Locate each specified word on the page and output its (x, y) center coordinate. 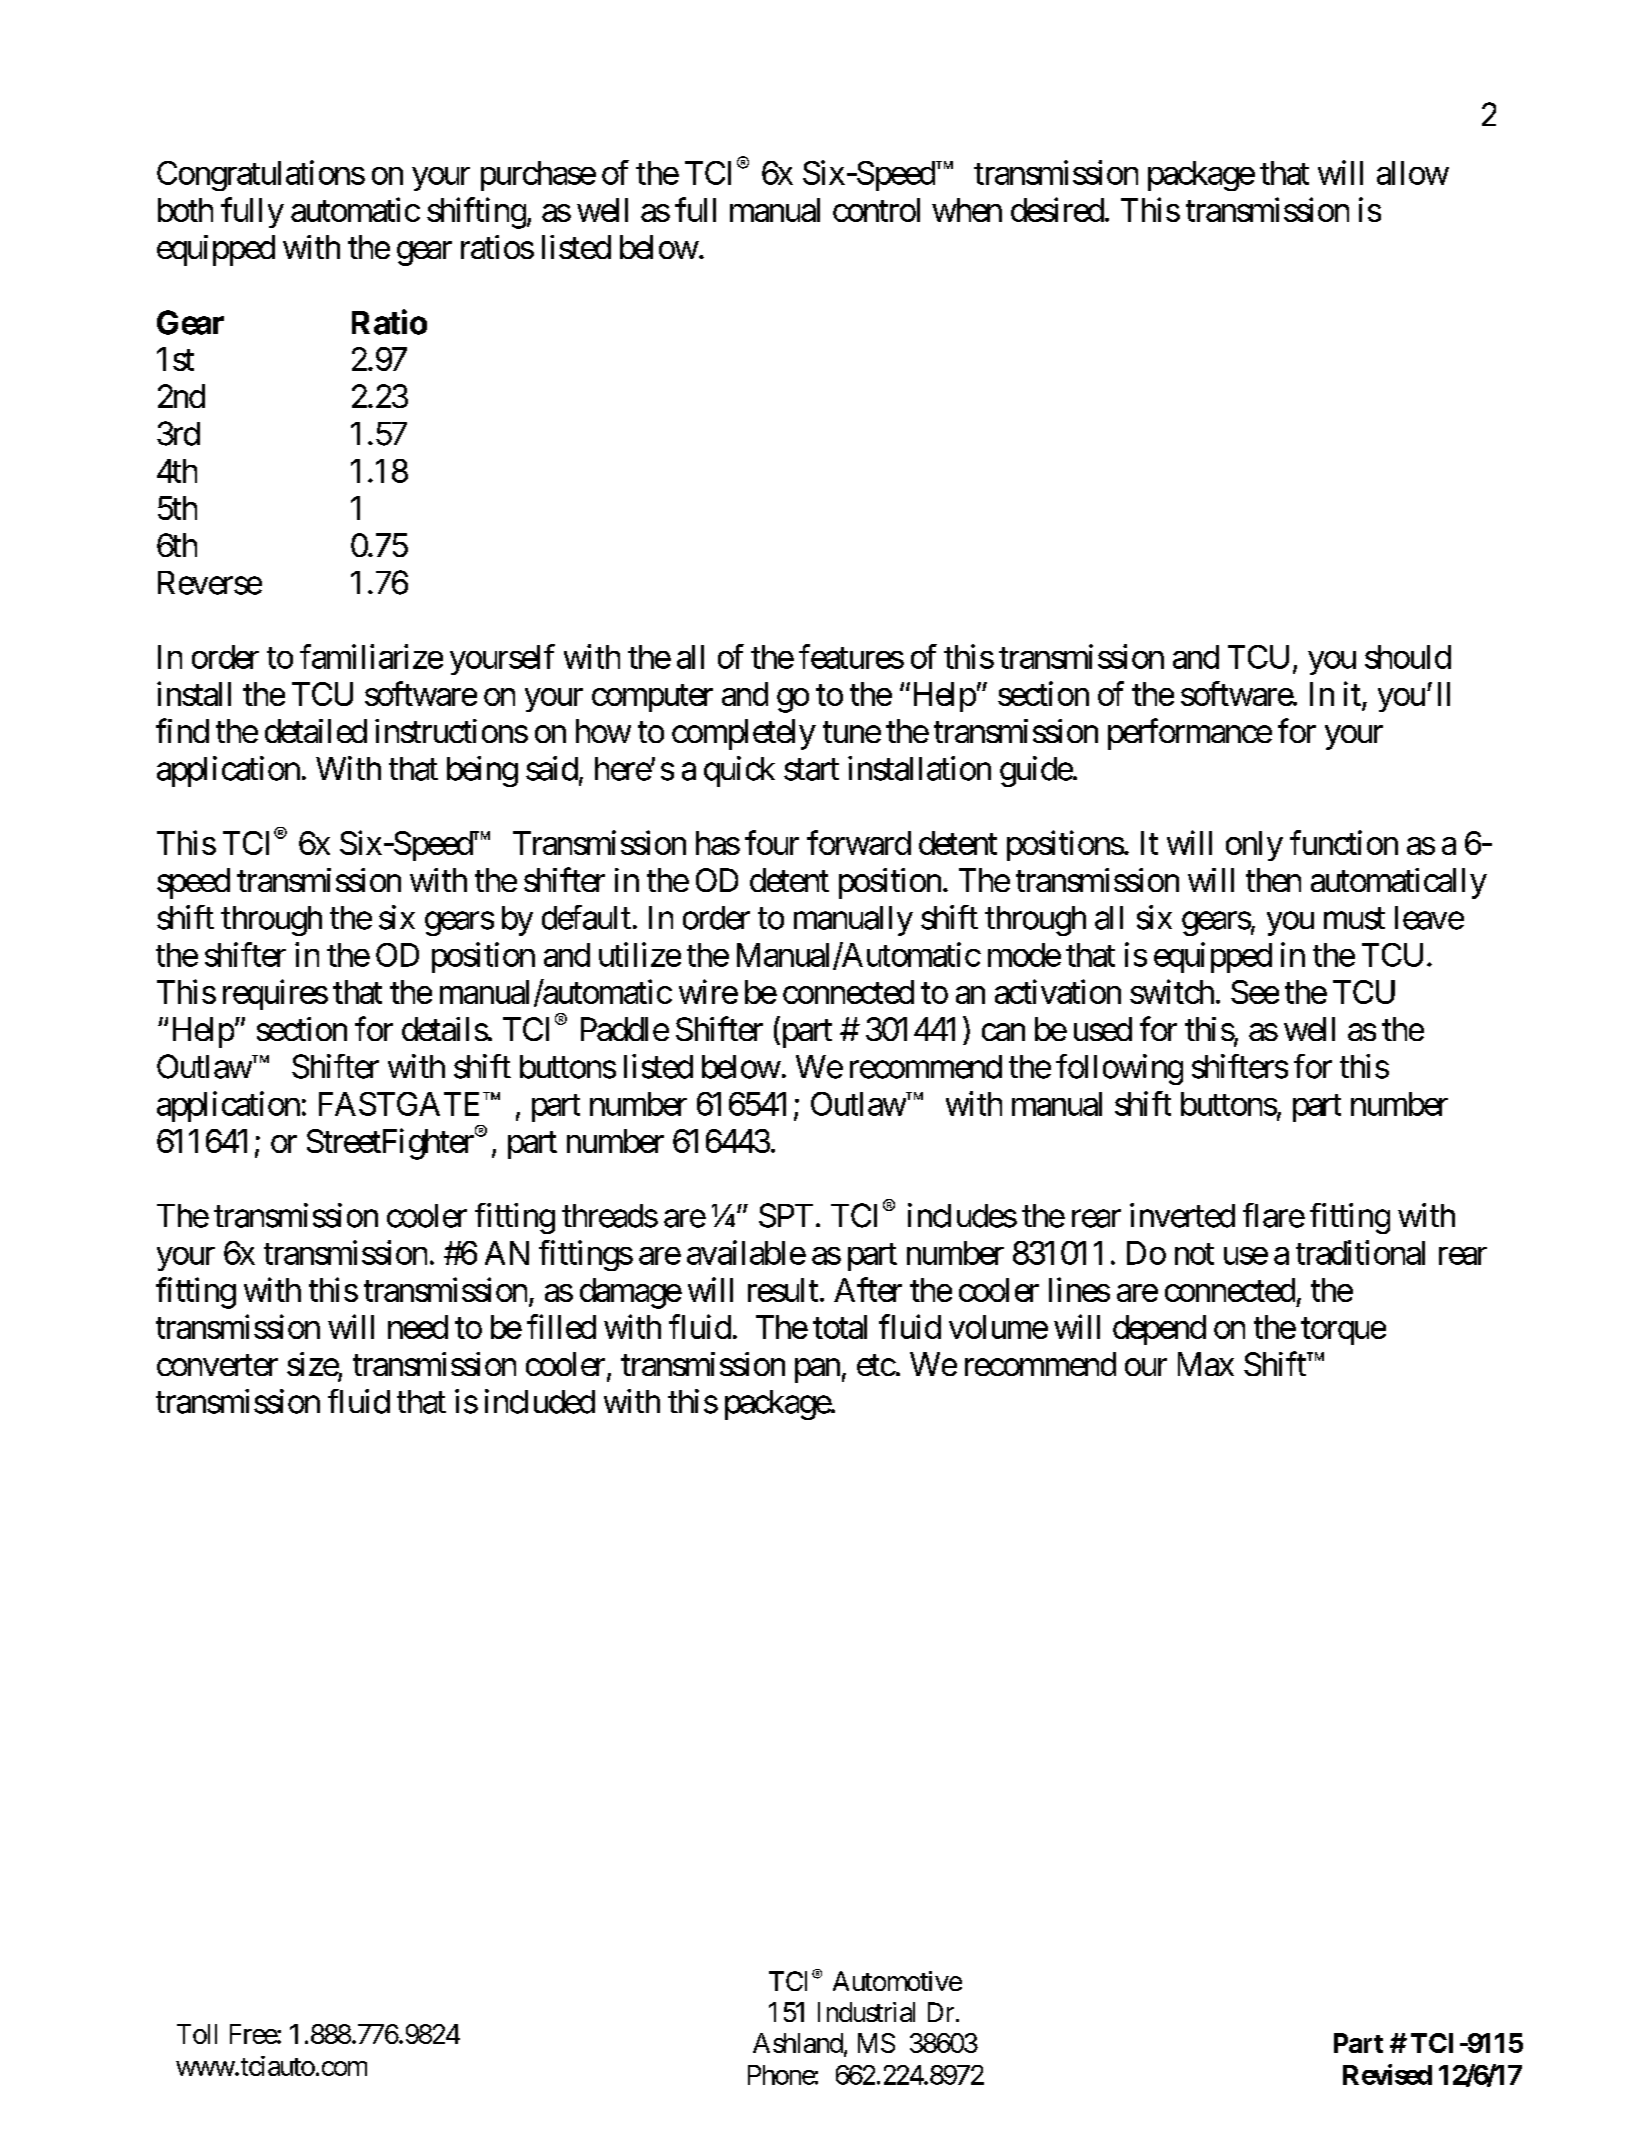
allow (1413, 173)
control (876, 210)
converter (217, 1365)
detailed (316, 731)
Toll (197, 2034)
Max (1206, 1364)
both (185, 210)
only (1254, 846)
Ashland (798, 2043)
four (772, 842)
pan (817, 1371)
